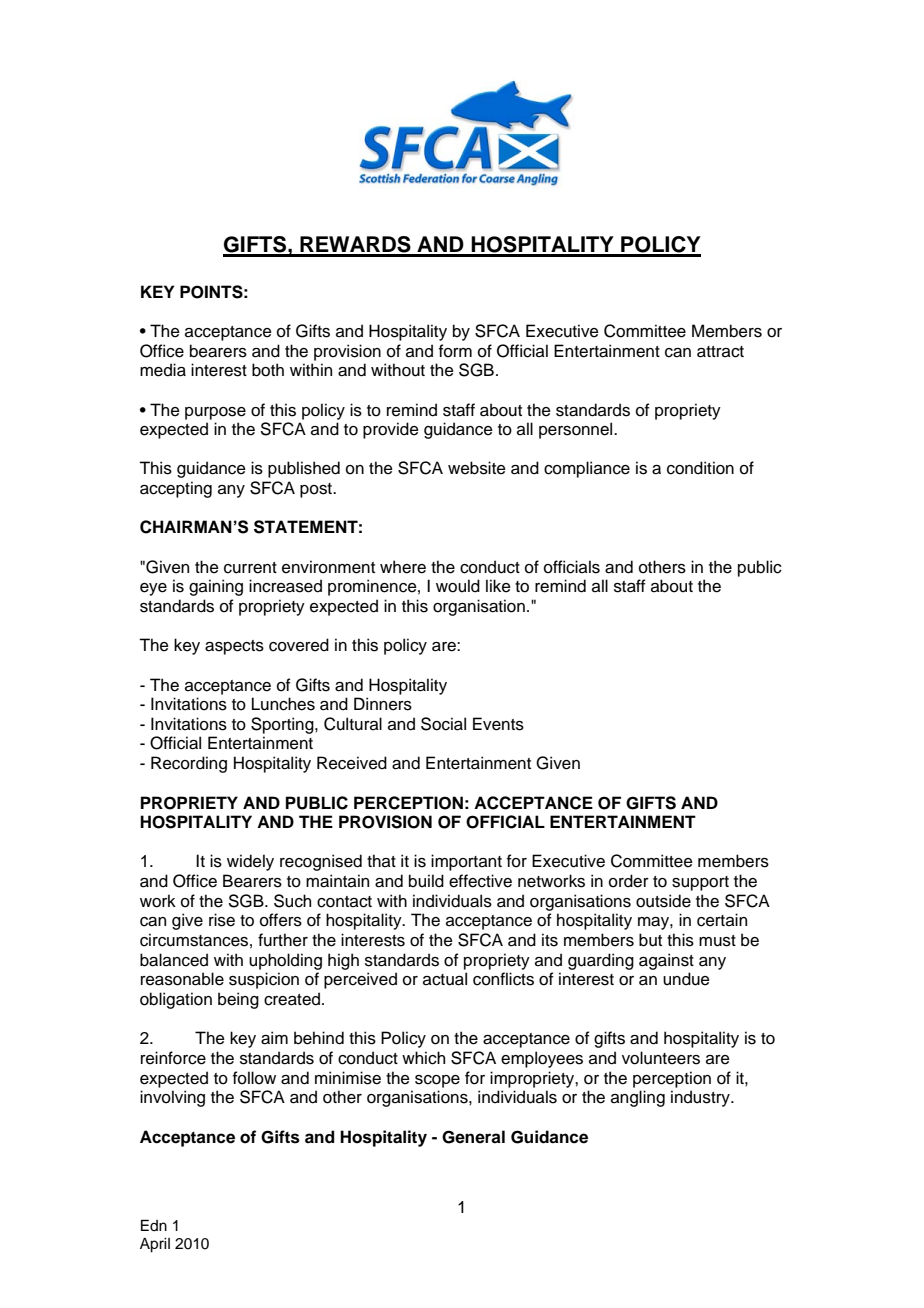  Describe the element at coordinates (154, 1225) in the screenshot. I see `Edn` at that location.
